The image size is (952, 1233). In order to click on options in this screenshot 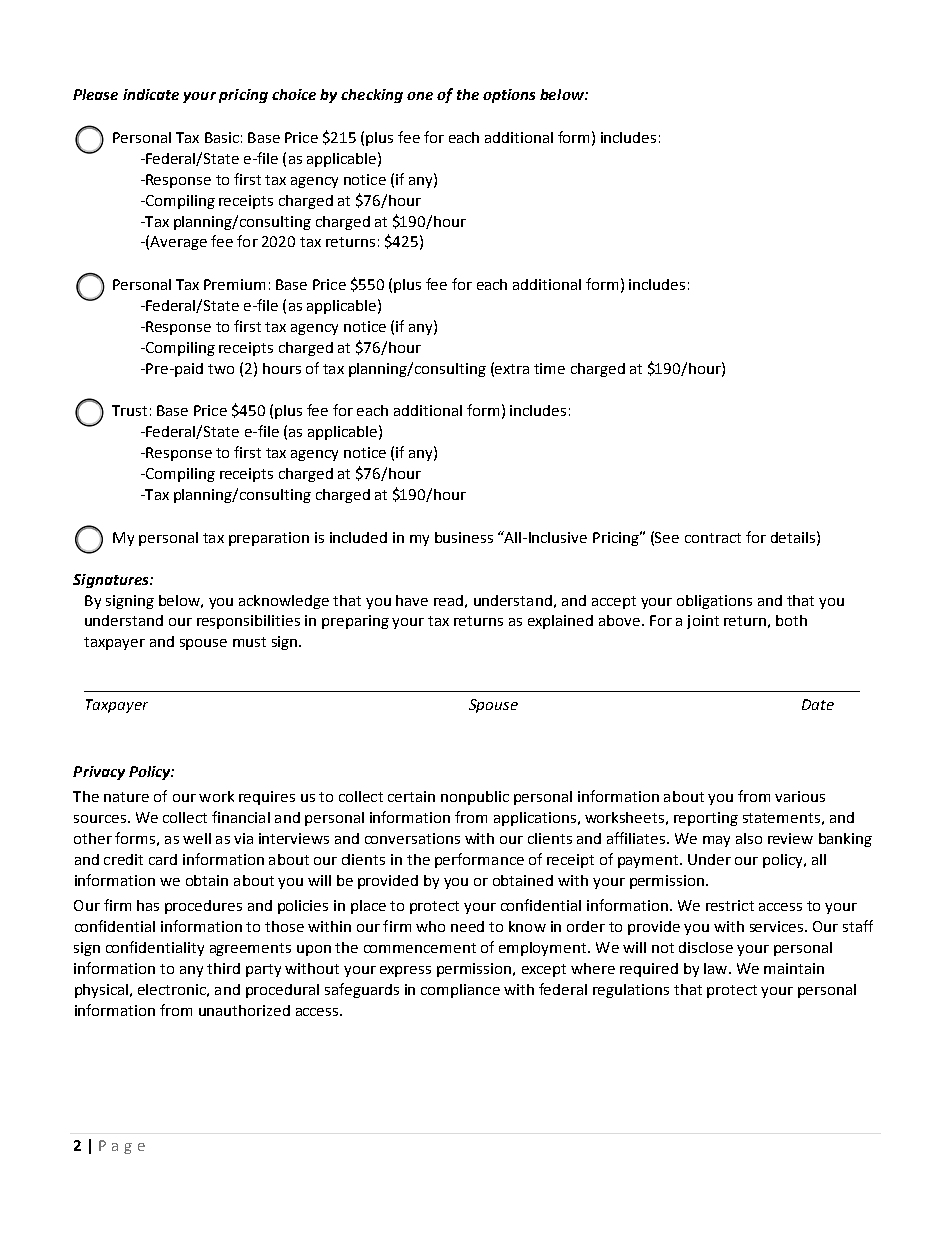, I will do `click(509, 96)`.
